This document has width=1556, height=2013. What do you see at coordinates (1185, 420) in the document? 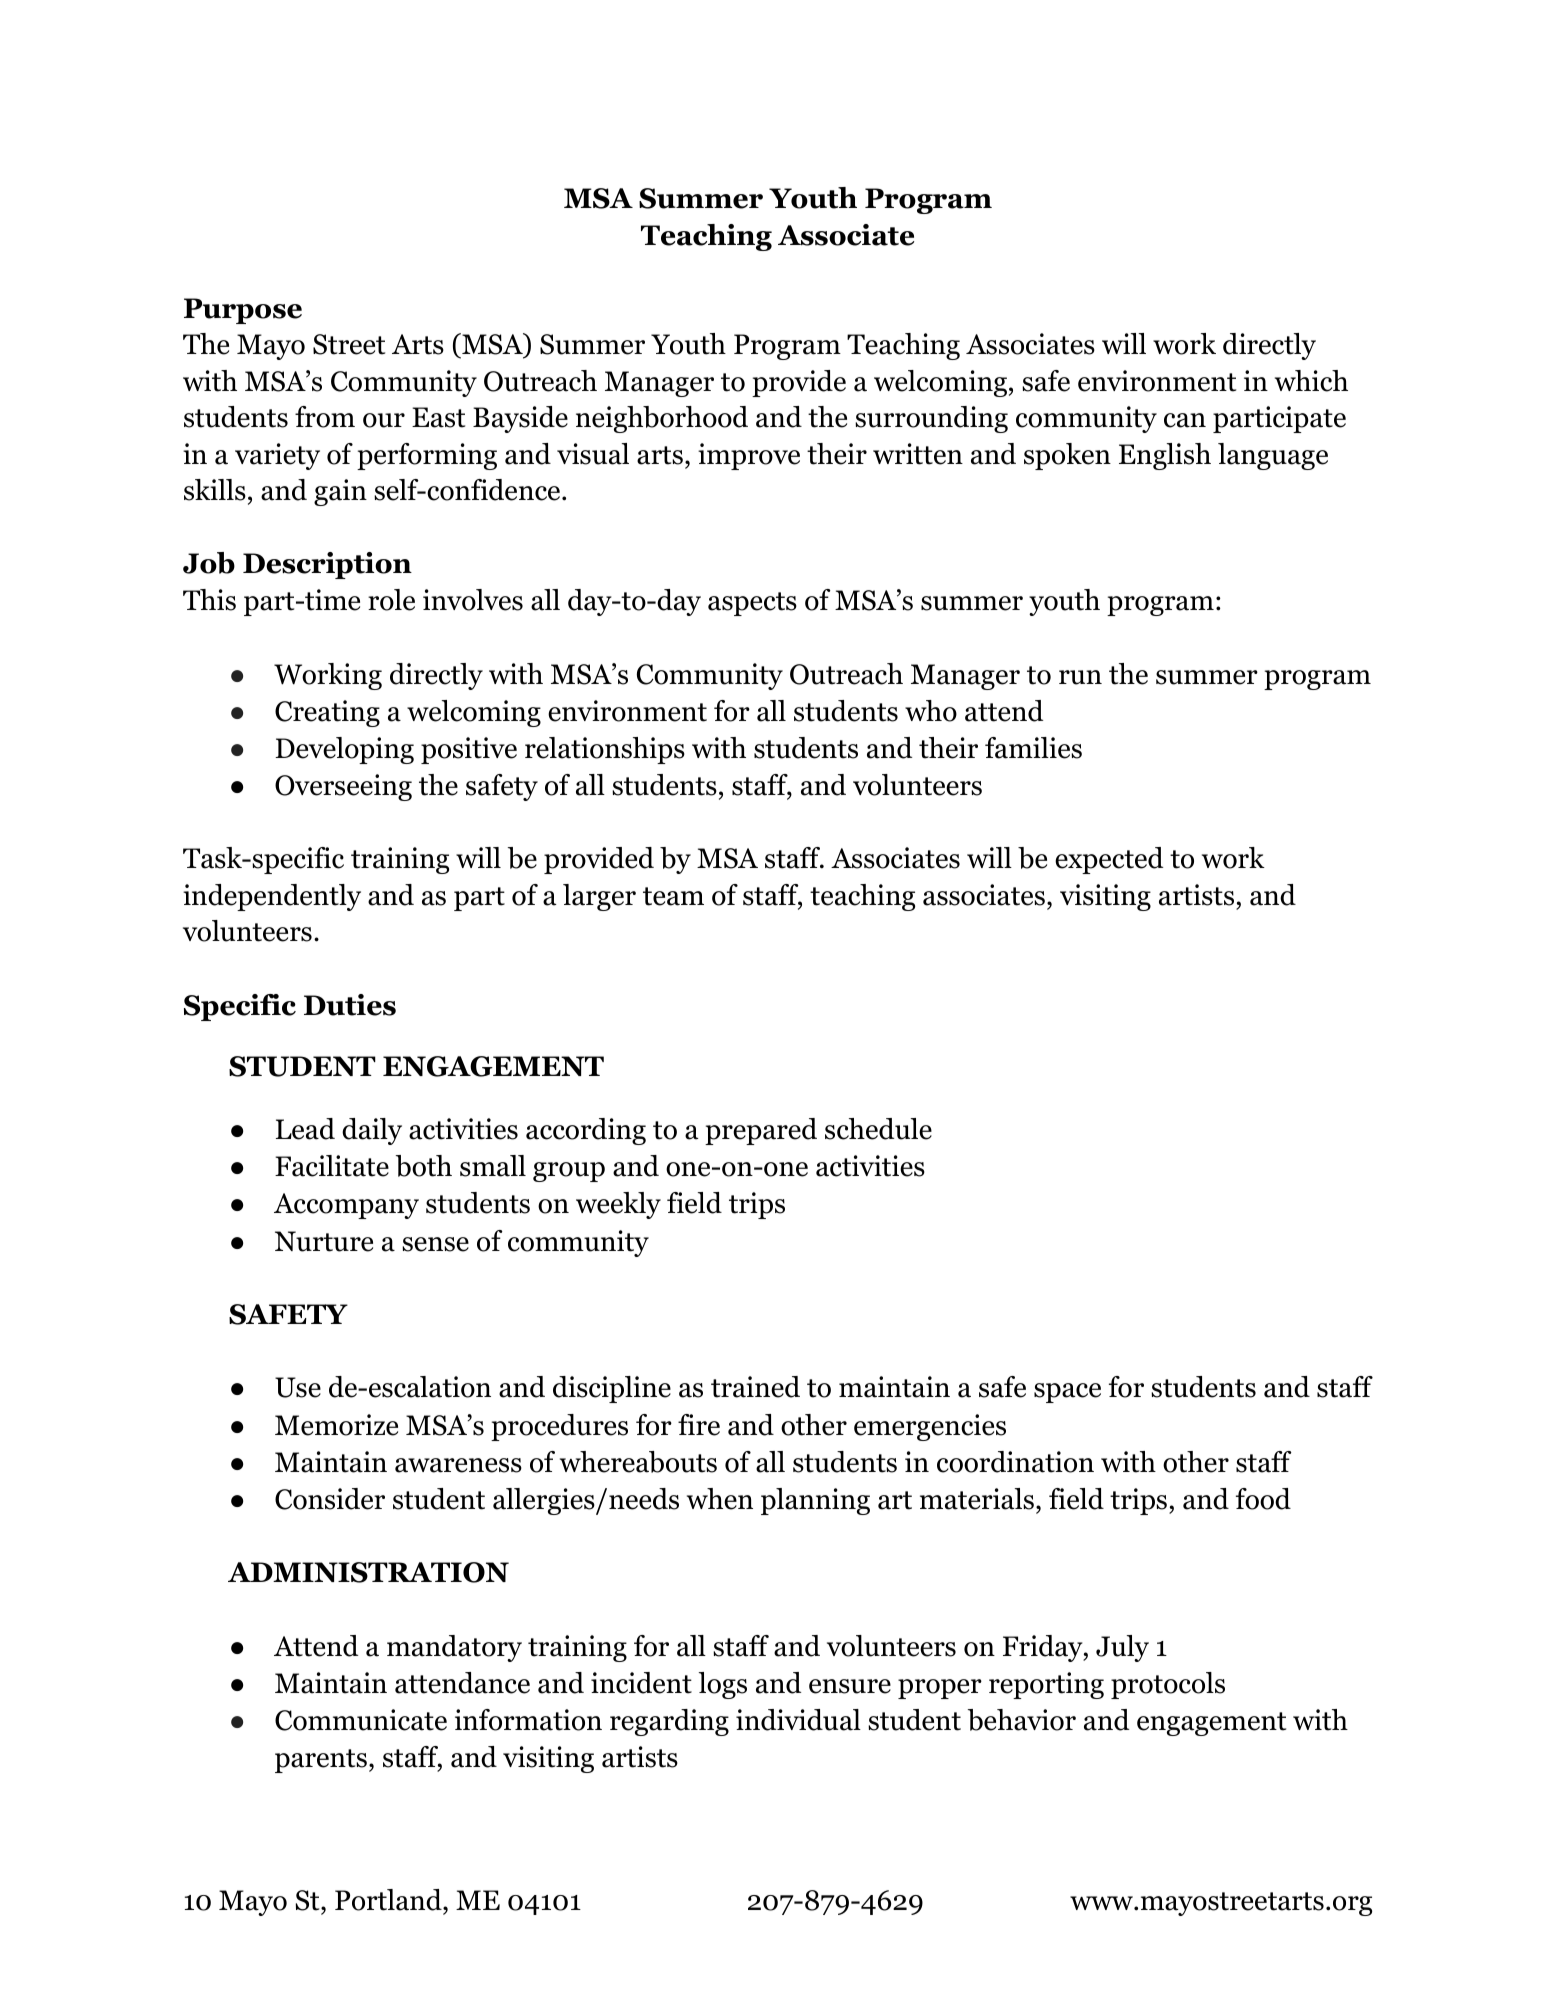
I see `can` at bounding box center [1185, 420].
